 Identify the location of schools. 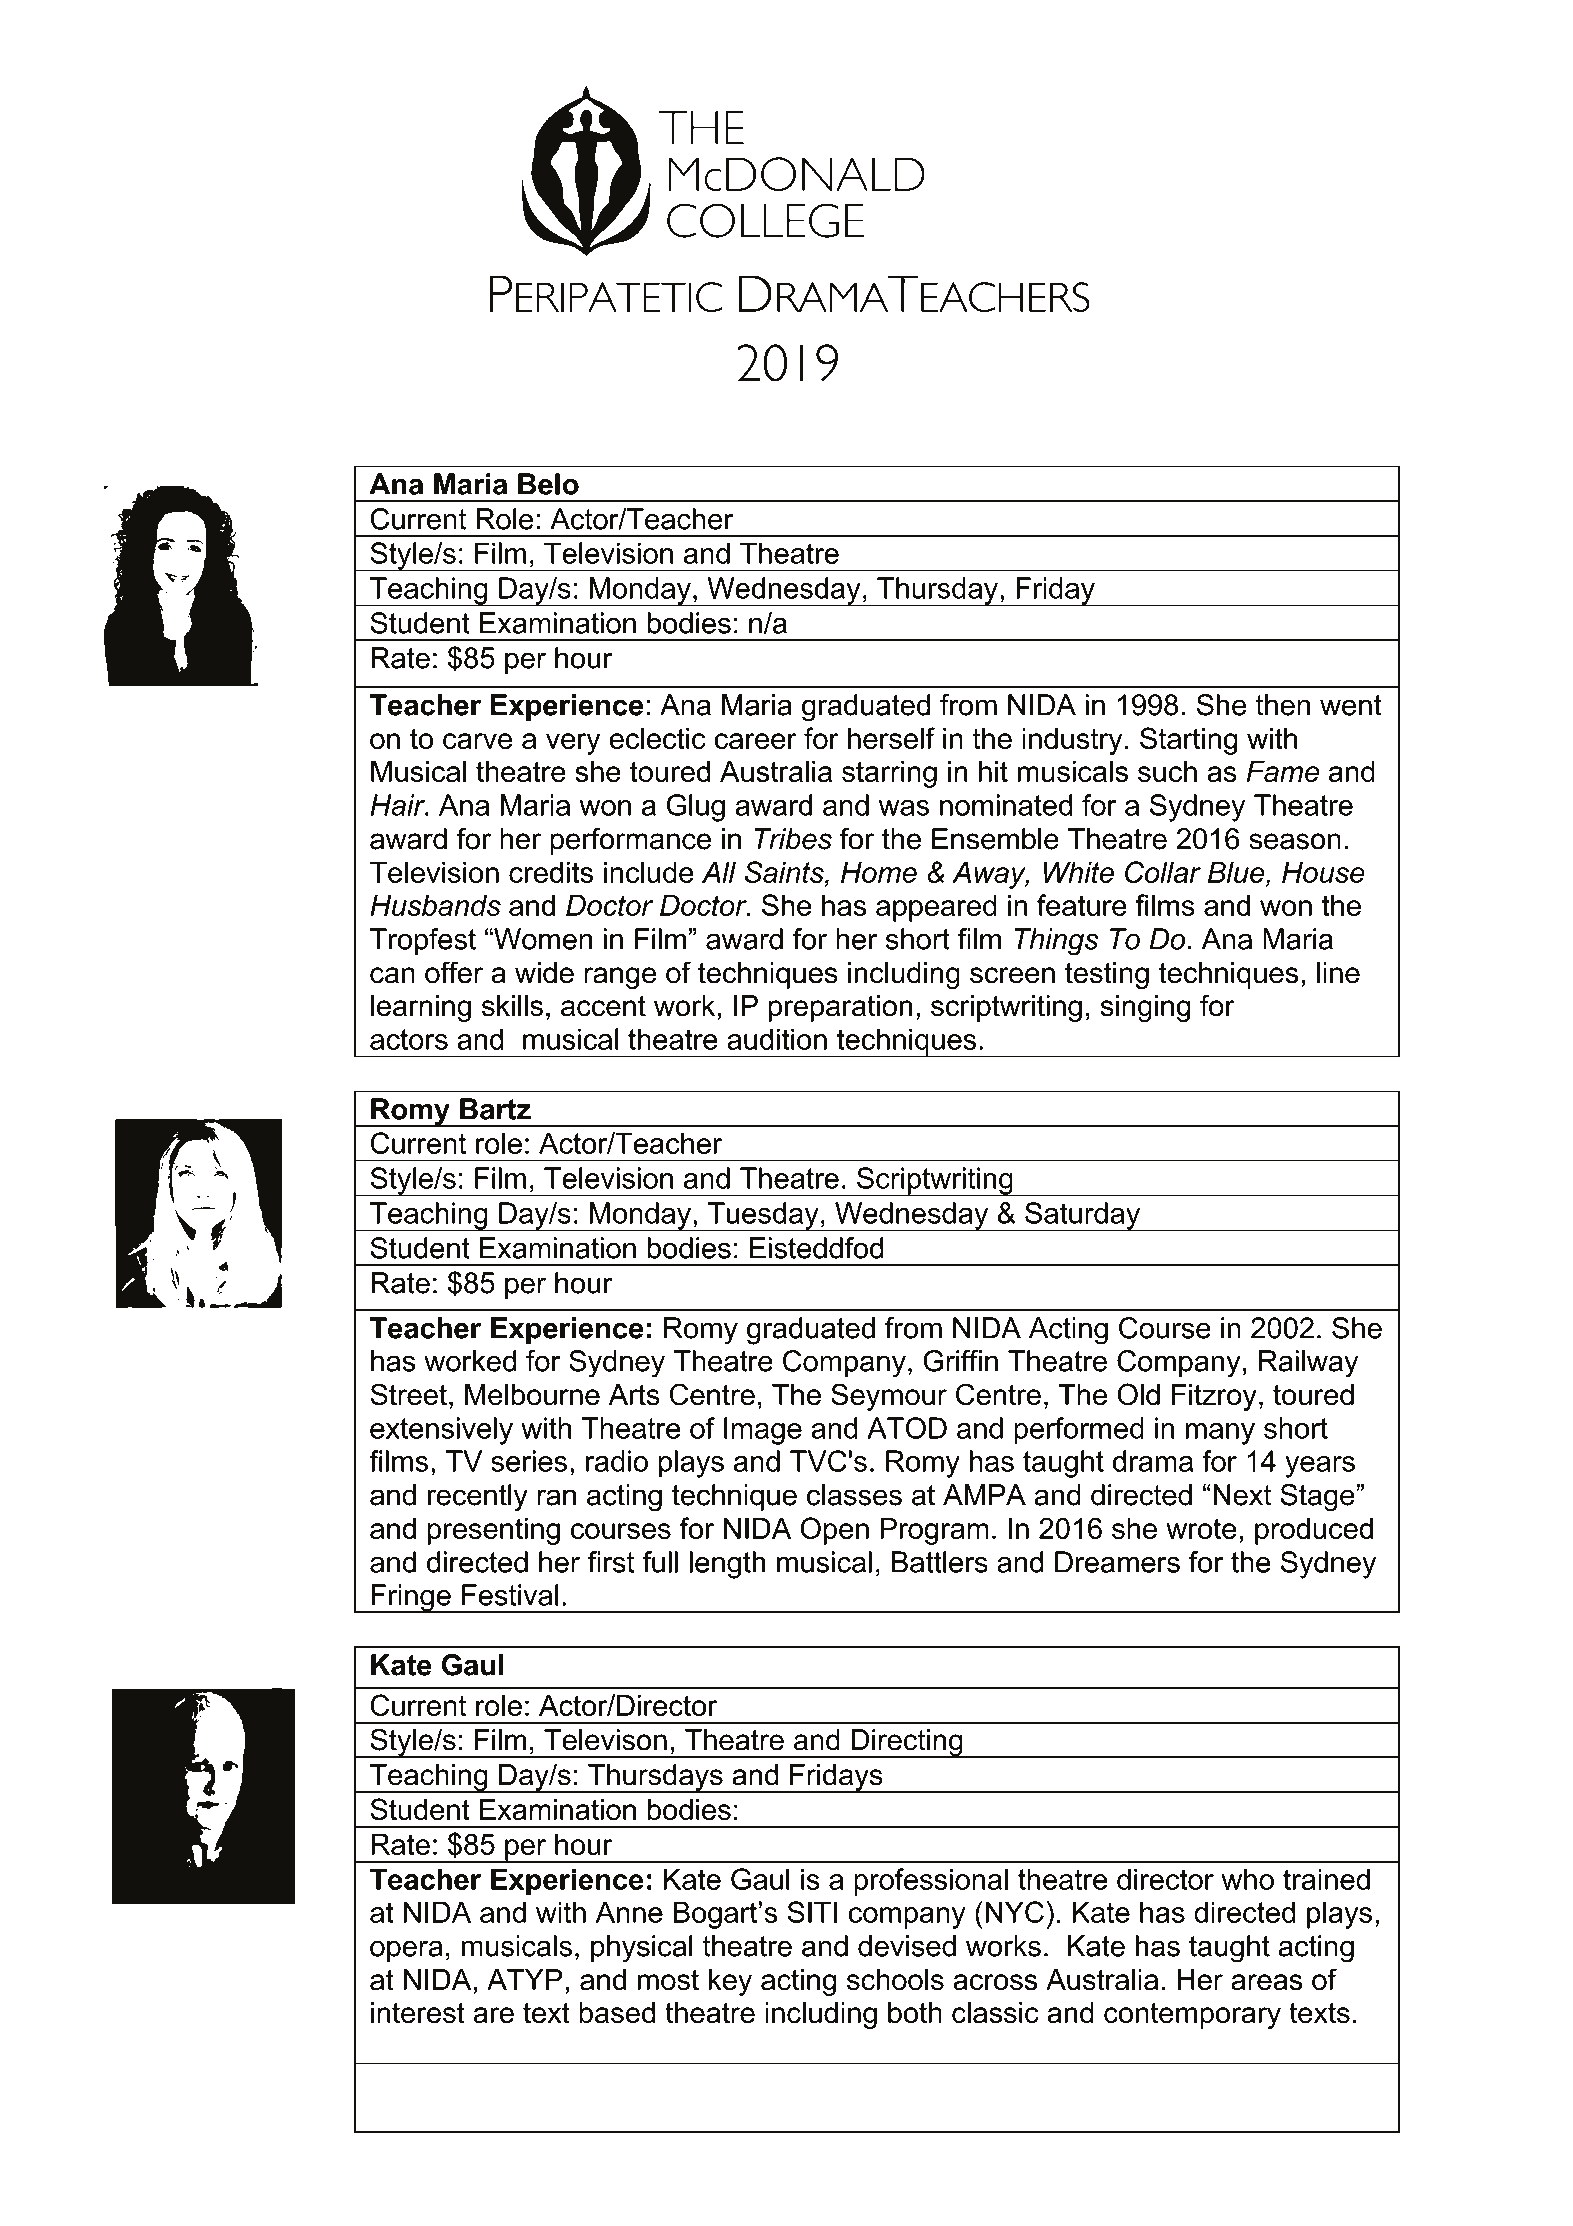
(895, 1980).
